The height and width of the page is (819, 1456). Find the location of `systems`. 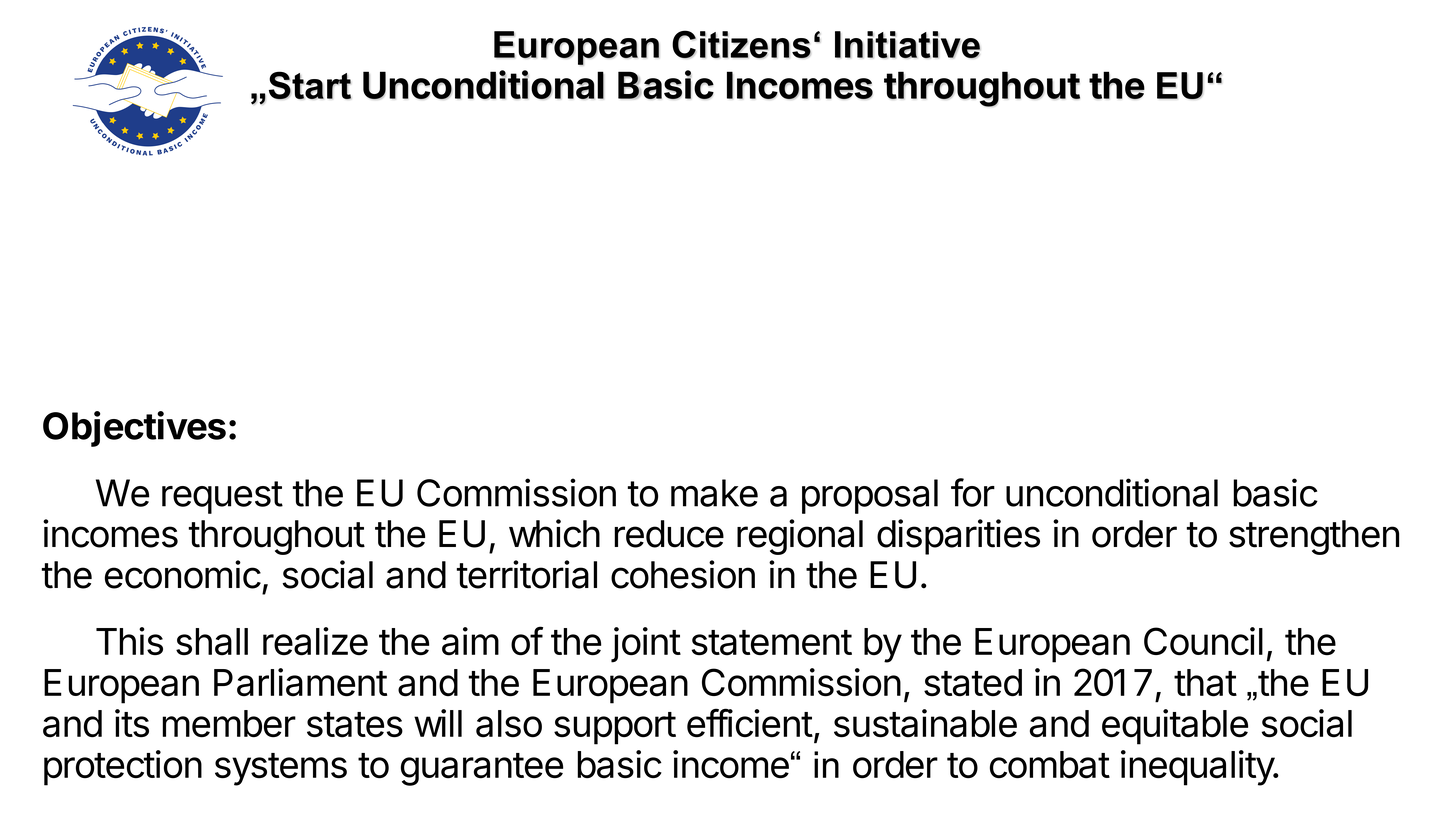

systems is located at coordinates (281, 769).
